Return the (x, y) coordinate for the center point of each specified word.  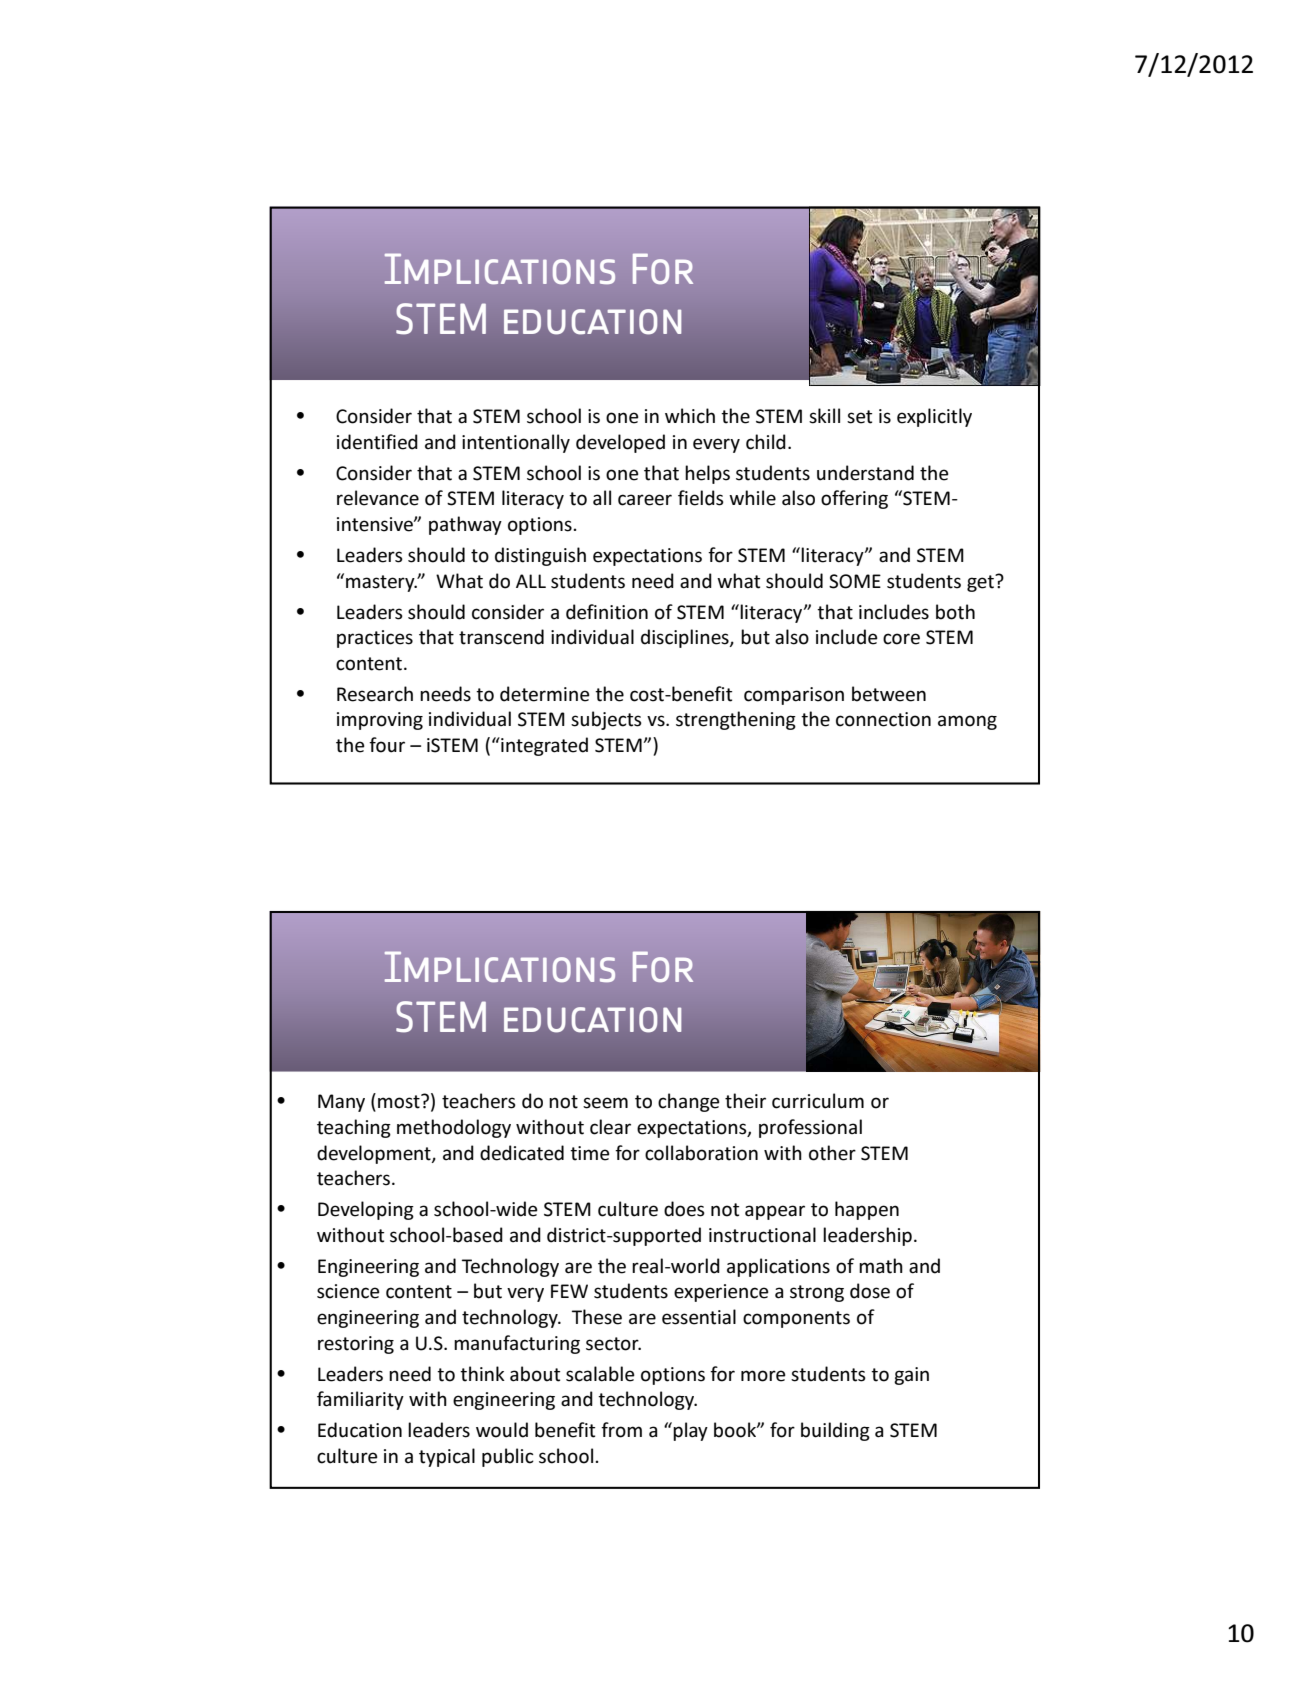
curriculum (818, 1101)
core (901, 639)
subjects (606, 720)
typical (447, 1457)
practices (375, 639)
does (684, 1209)
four (387, 745)
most (400, 1101)
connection (883, 719)
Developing (366, 1210)
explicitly (934, 417)
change (689, 1102)
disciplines (686, 638)
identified (377, 442)
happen (867, 1210)
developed (620, 443)
